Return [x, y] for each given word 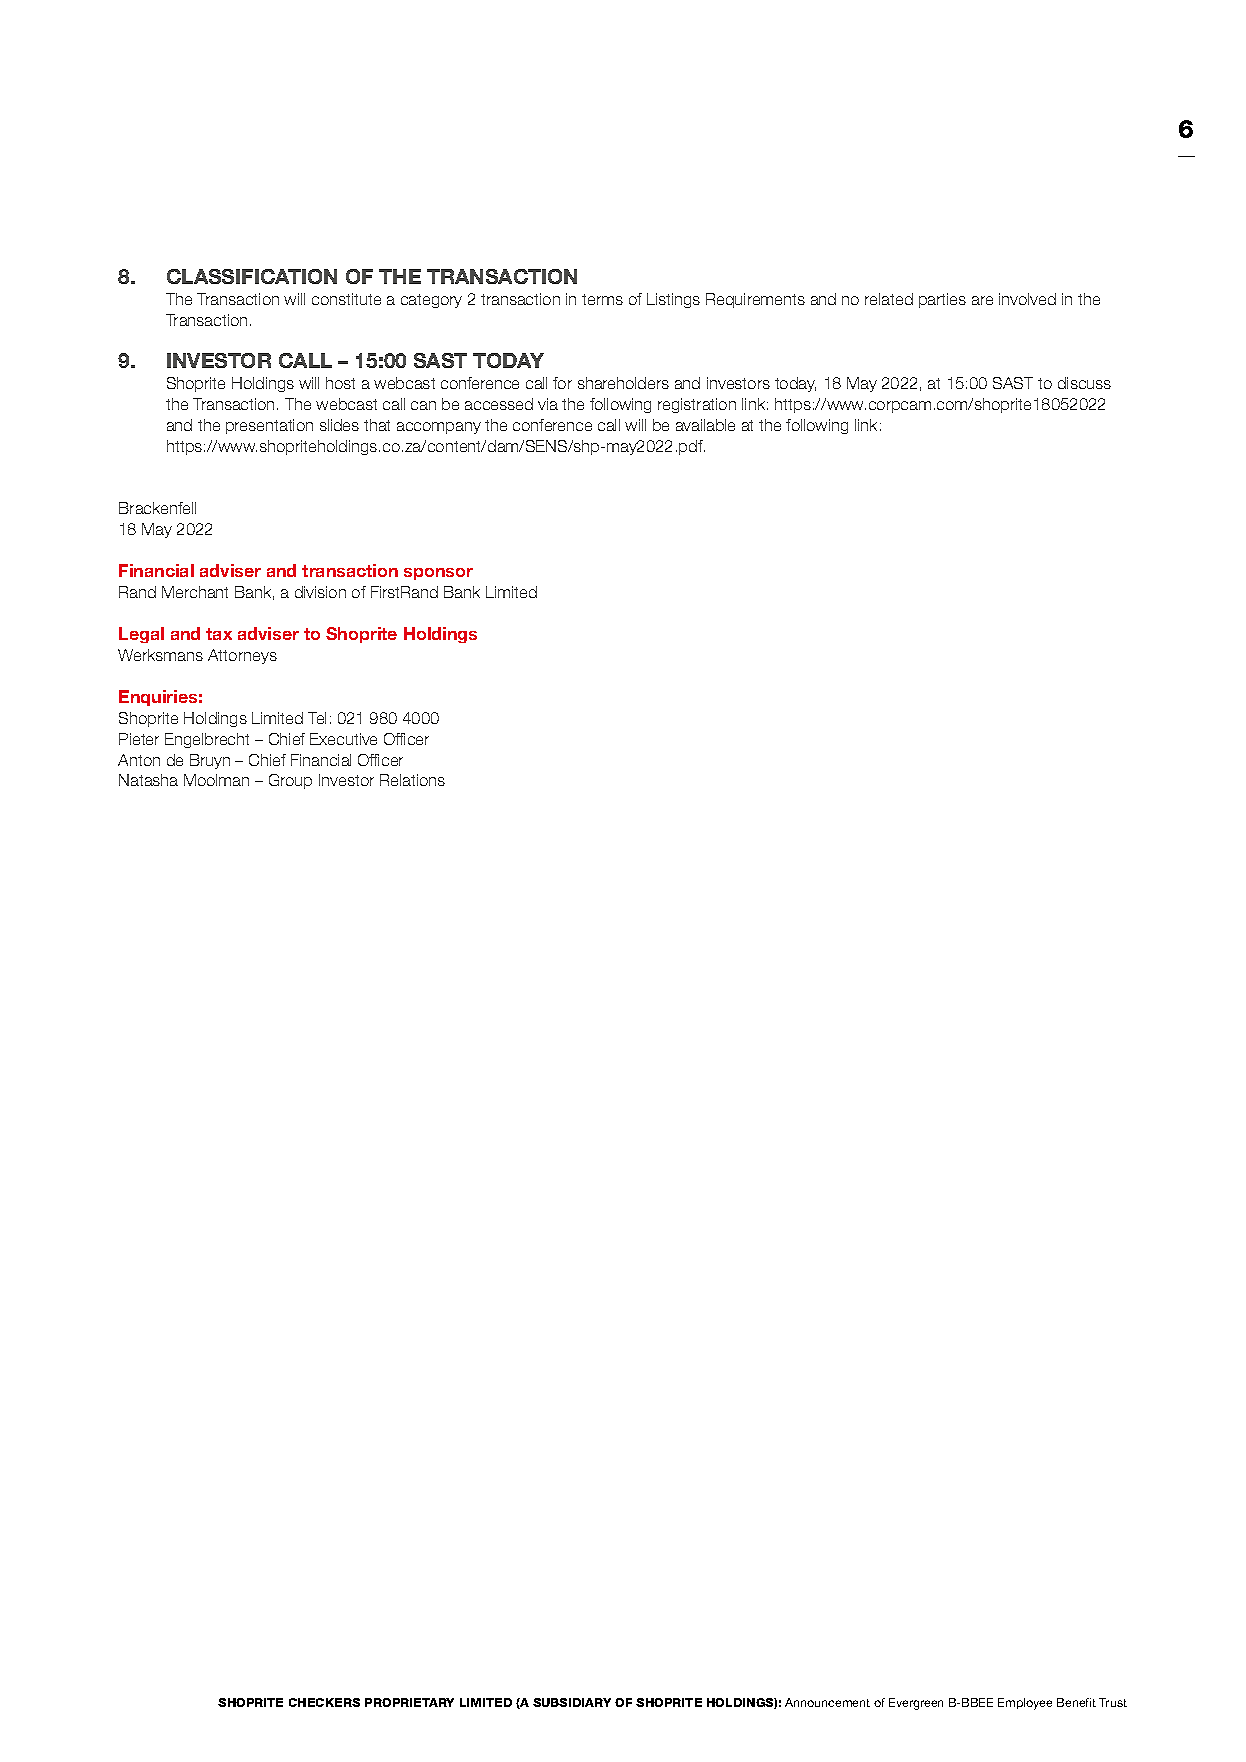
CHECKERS [324, 1702]
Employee [1025, 1704]
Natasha [148, 780]
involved [1027, 299]
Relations [412, 780]
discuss [1084, 383]
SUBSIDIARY [572, 1702]
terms [602, 299]
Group [290, 781]
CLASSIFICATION [252, 276]
